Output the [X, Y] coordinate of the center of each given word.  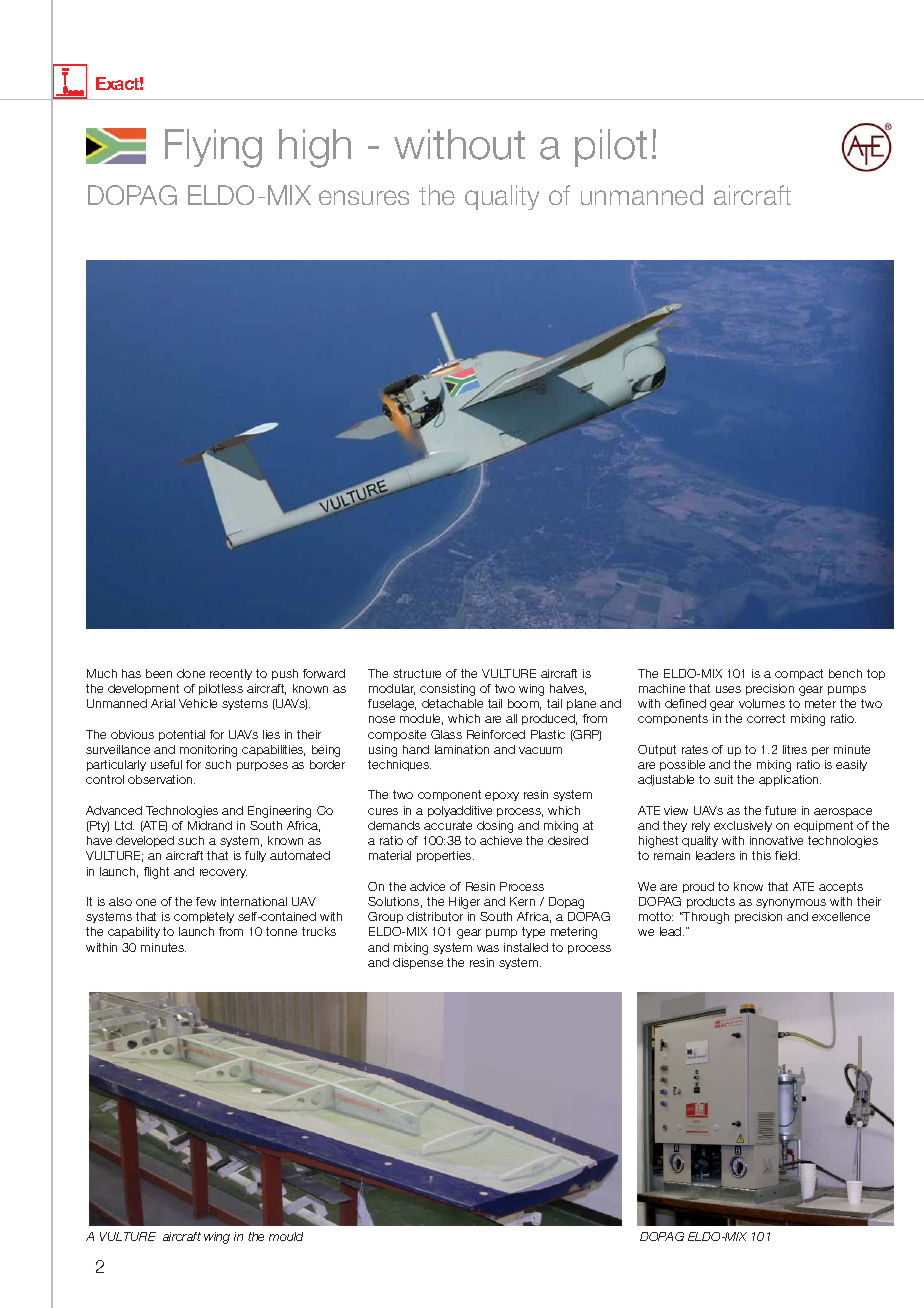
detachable [452, 703]
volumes [762, 703]
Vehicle [198, 703]
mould [286, 1236]
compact [799, 674]
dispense [418, 963]
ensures [364, 197]
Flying [213, 148]
